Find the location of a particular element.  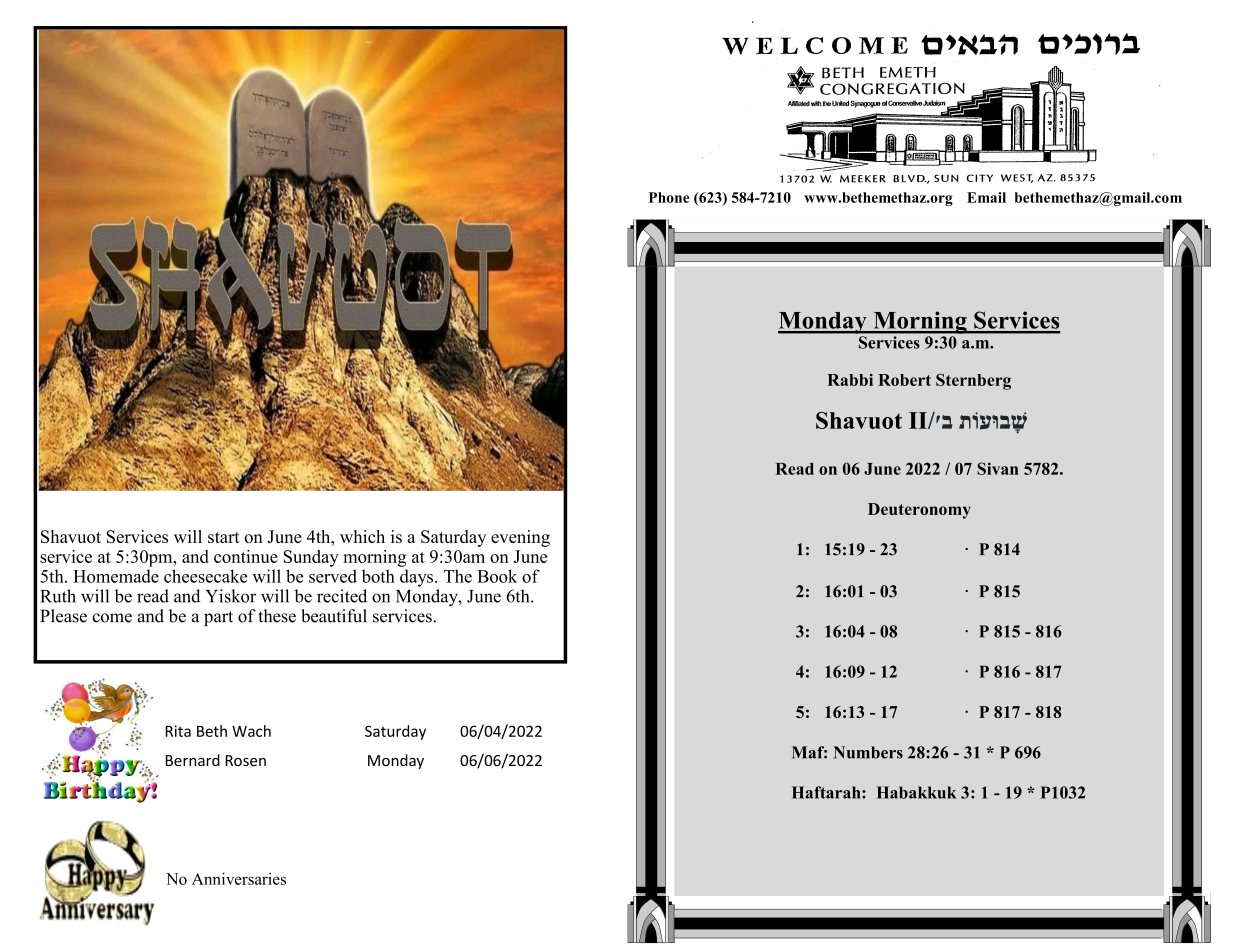

Email is located at coordinates (986, 197).
